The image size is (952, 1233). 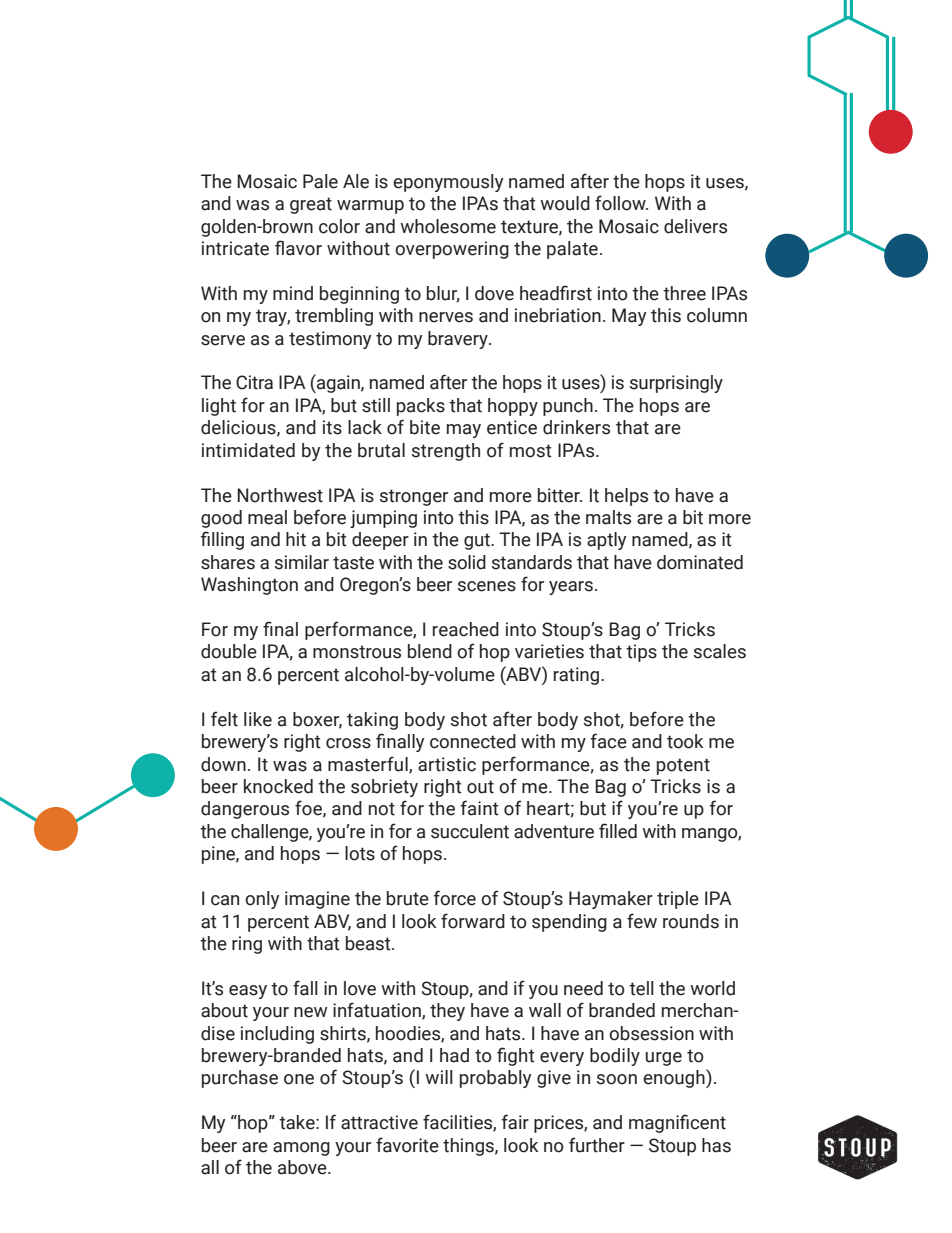 What do you see at coordinates (700, 562) in the screenshot?
I see `dominated` at bounding box center [700, 562].
